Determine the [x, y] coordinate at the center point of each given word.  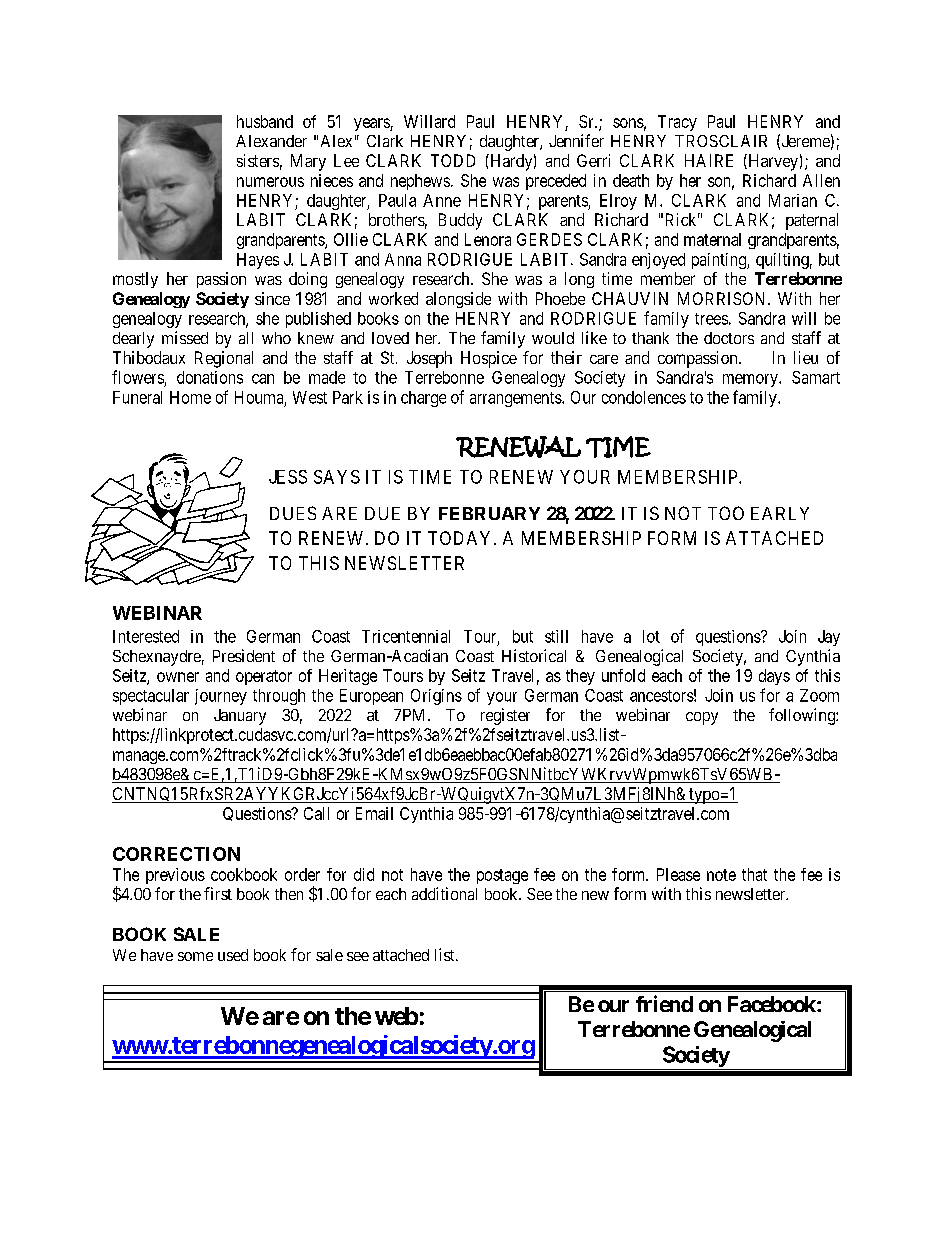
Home [190, 397]
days [774, 677]
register [505, 716]
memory [751, 380]
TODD [453, 160]
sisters [258, 160]
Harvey [772, 162]
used [233, 955]
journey [221, 697]
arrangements [516, 399]
